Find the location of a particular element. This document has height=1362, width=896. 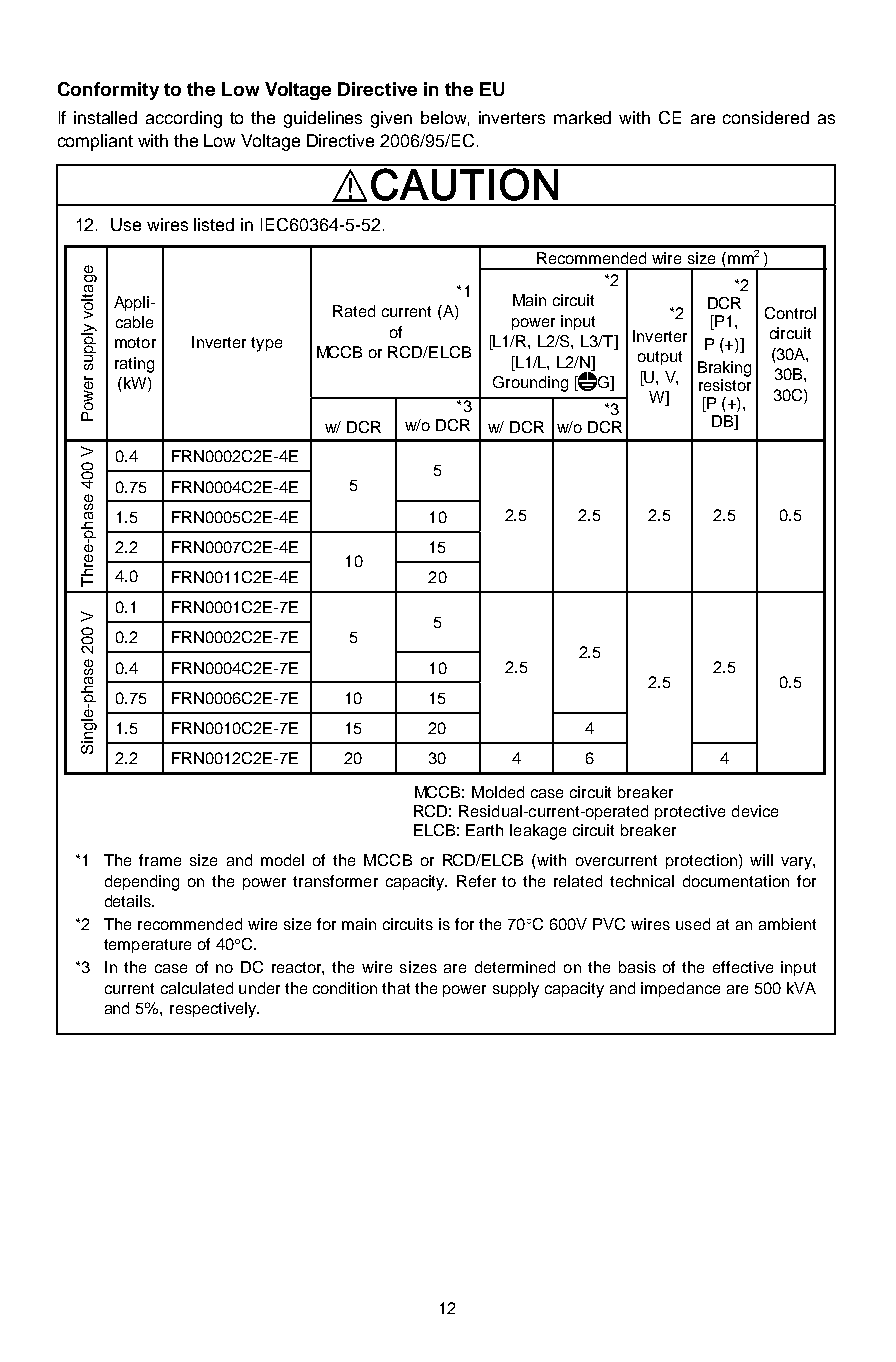

Molded is located at coordinates (498, 792).
